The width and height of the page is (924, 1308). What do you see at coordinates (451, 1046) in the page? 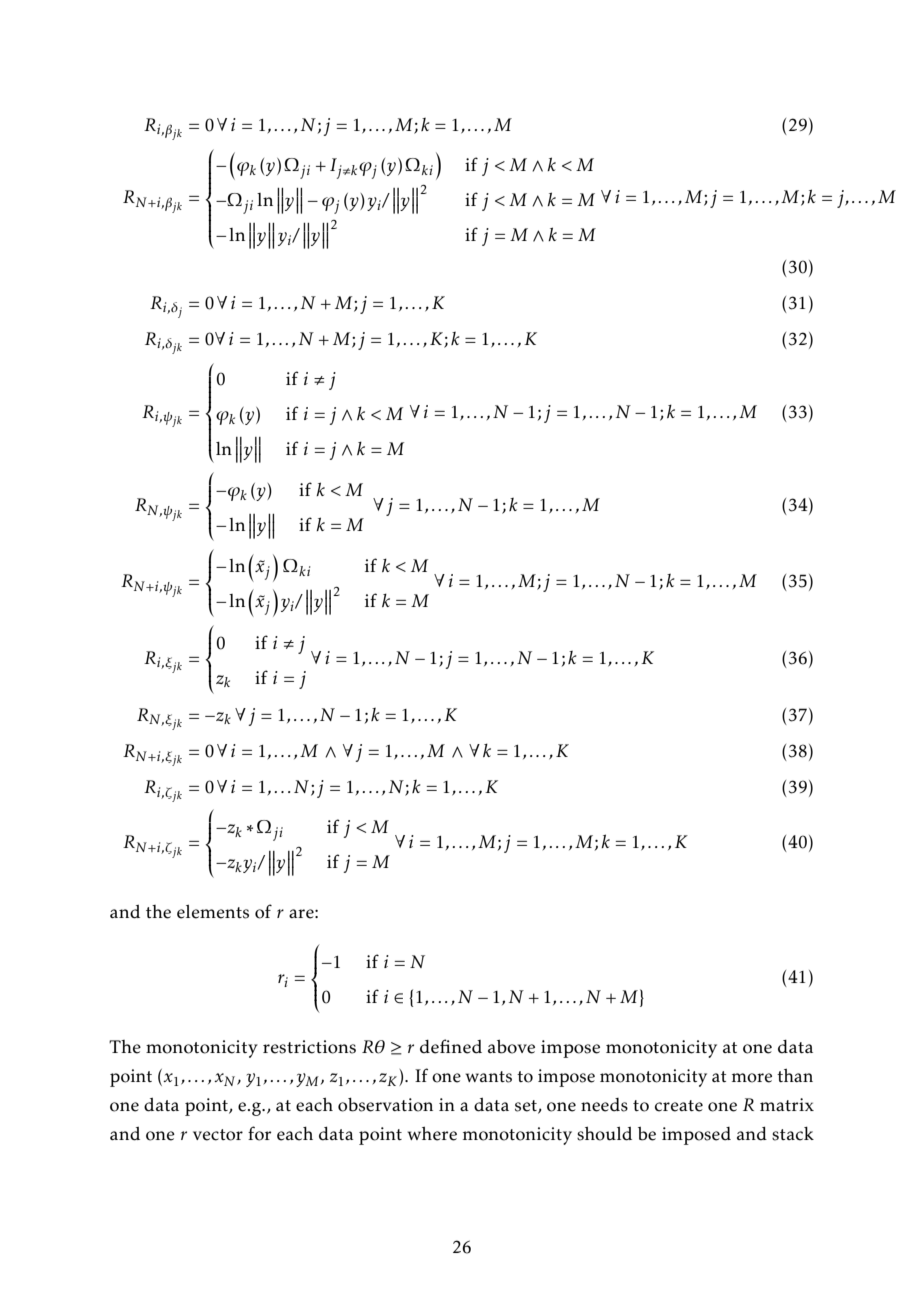
I see `defined` at bounding box center [451, 1046].
